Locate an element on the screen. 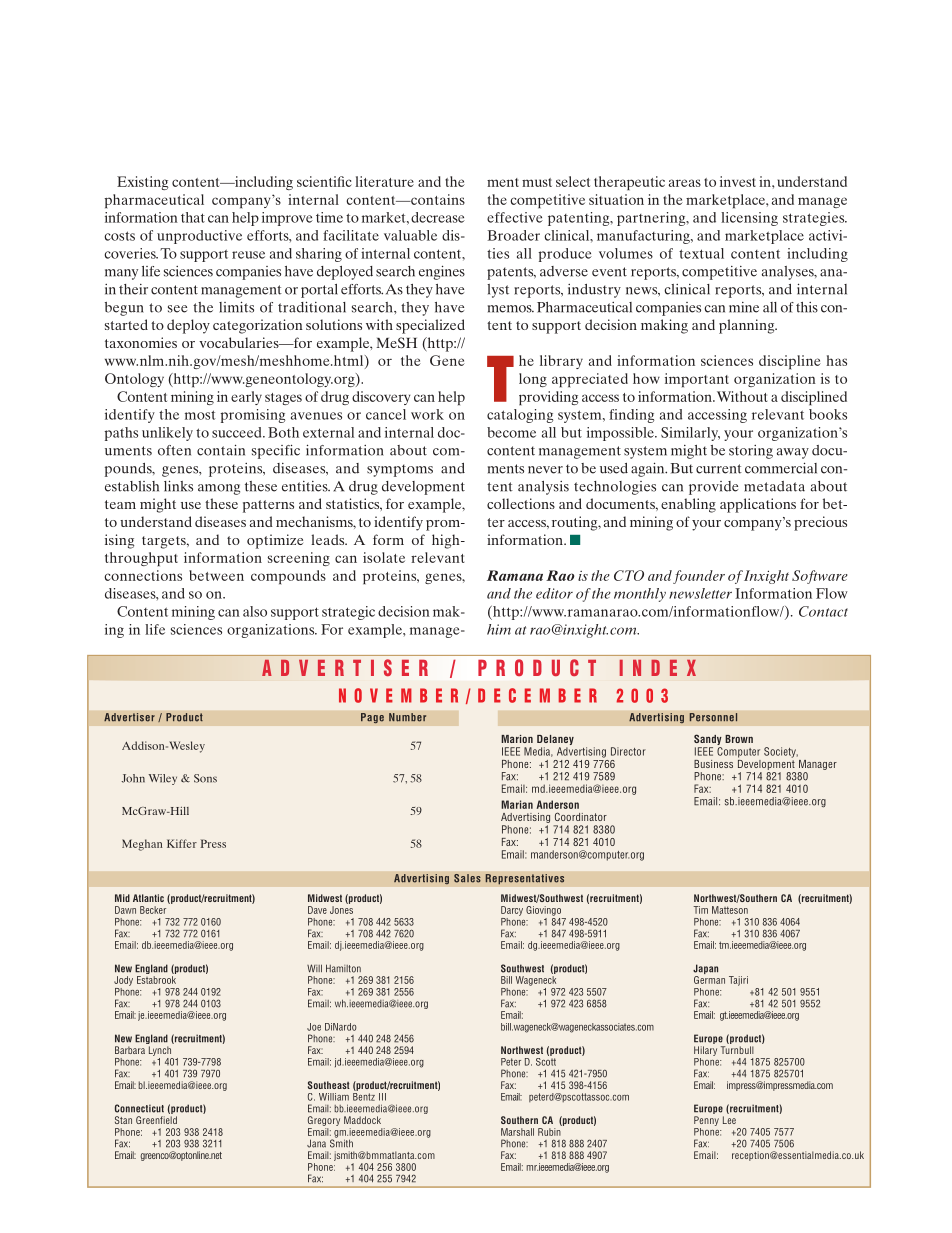  that is located at coordinates (193, 217).
